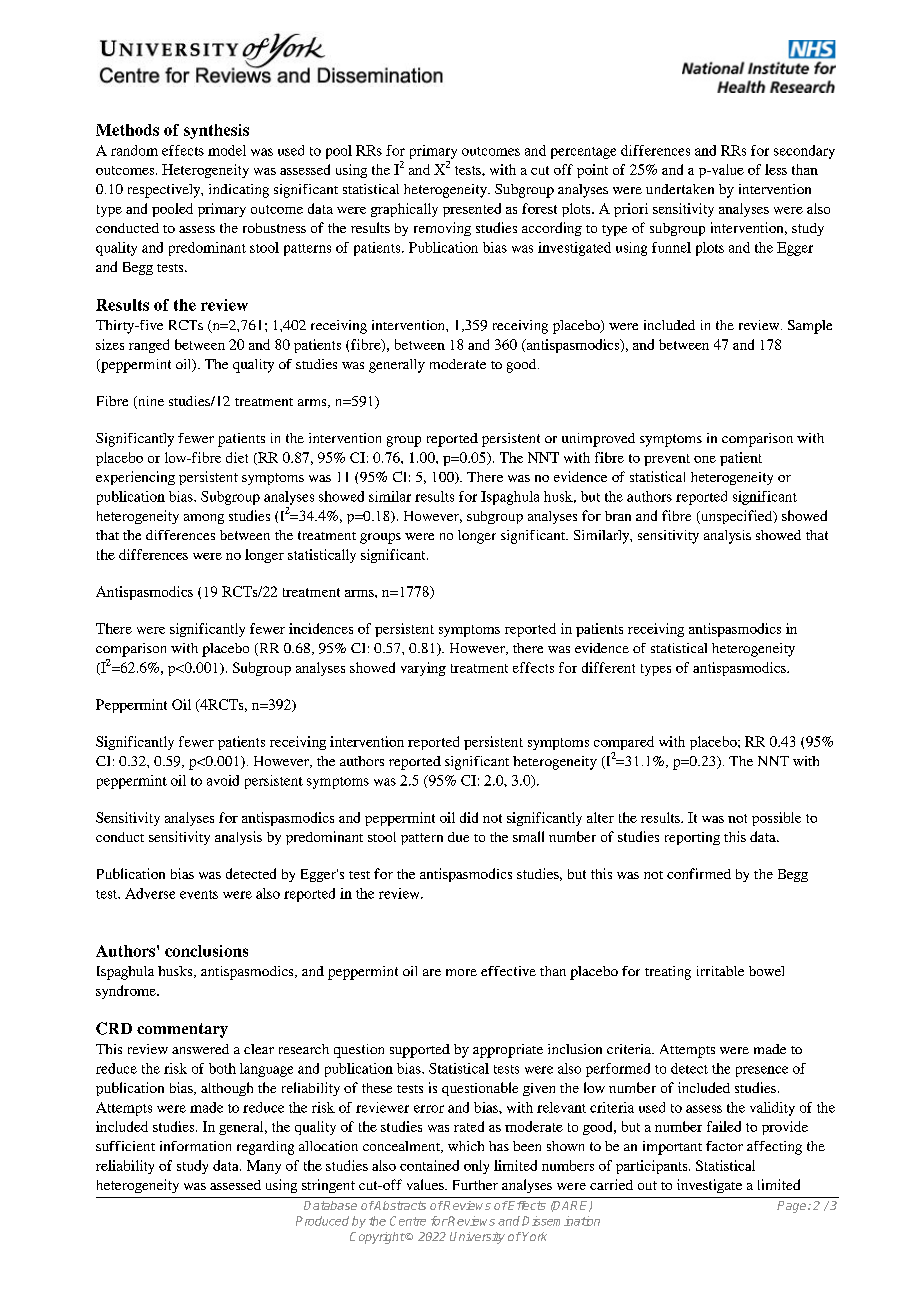 The height and width of the page is (1308, 924). Describe the element at coordinates (776, 169) in the page. I see `less` at that location.
